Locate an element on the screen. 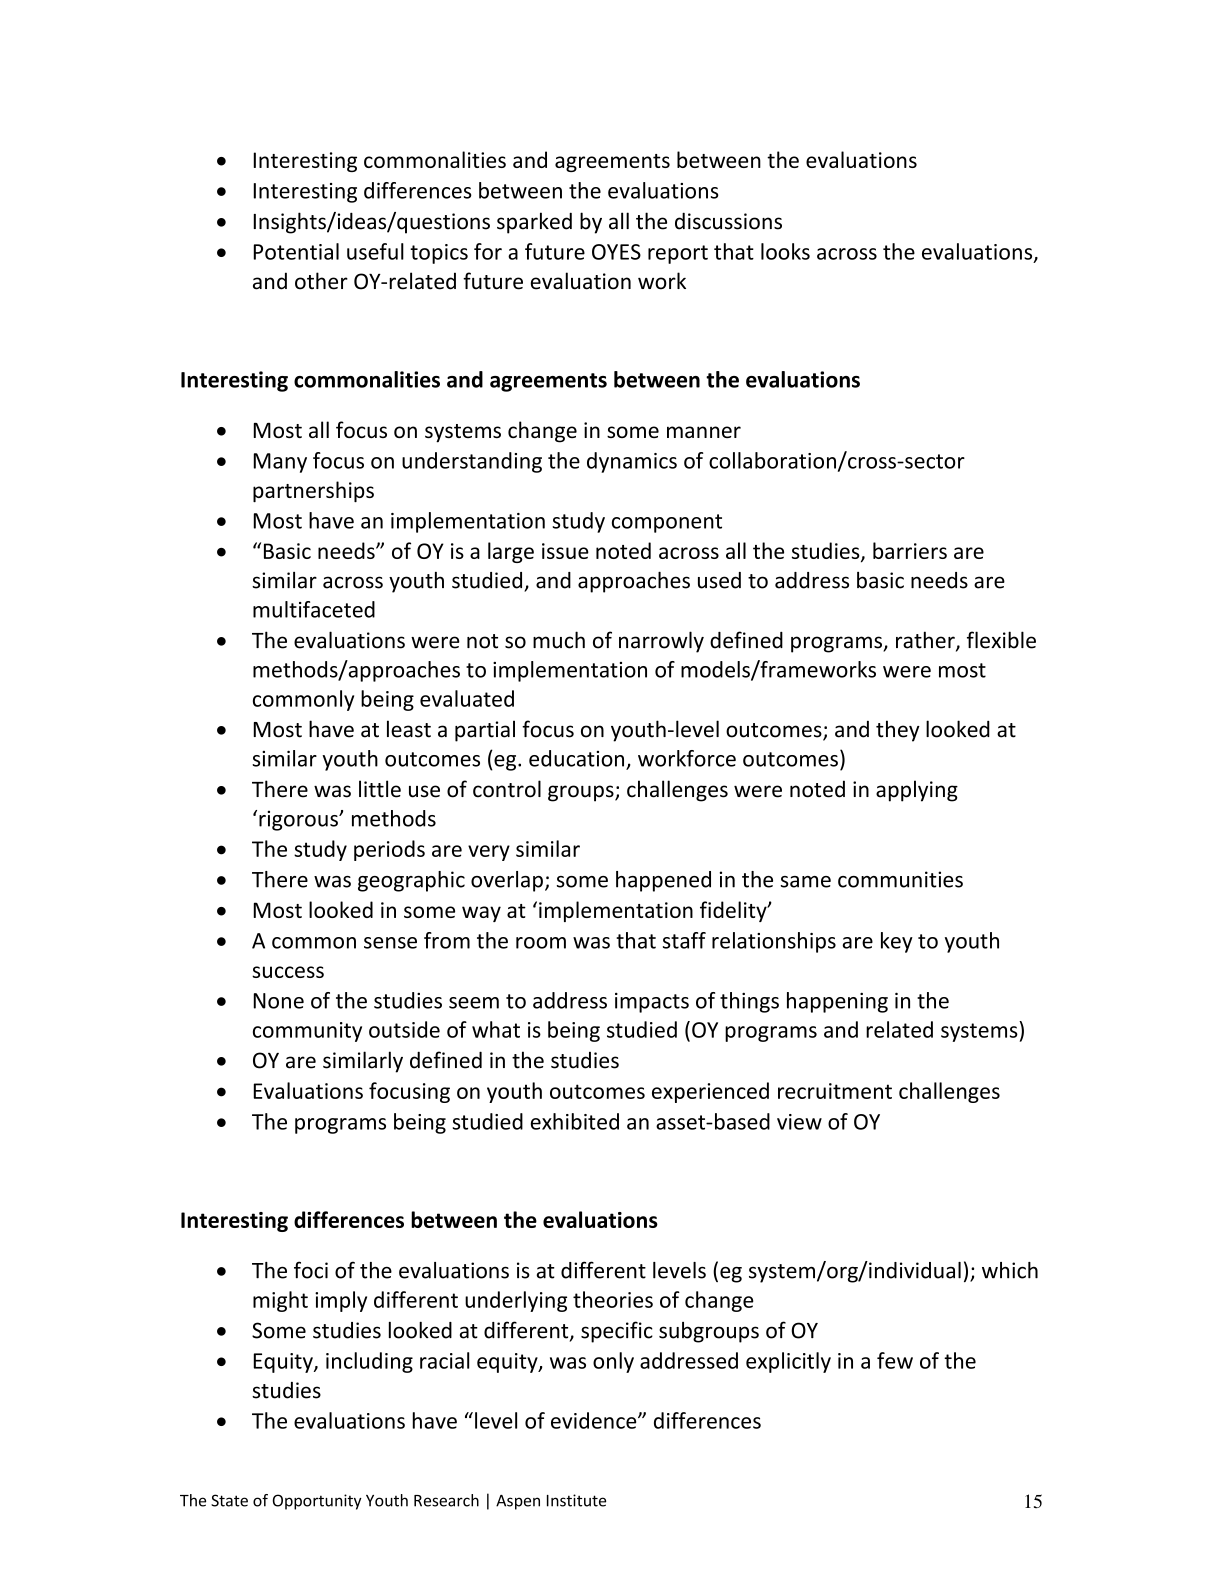 Image resolution: width=1223 pixels, height=1583 pixels. looks is located at coordinates (785, 251).
